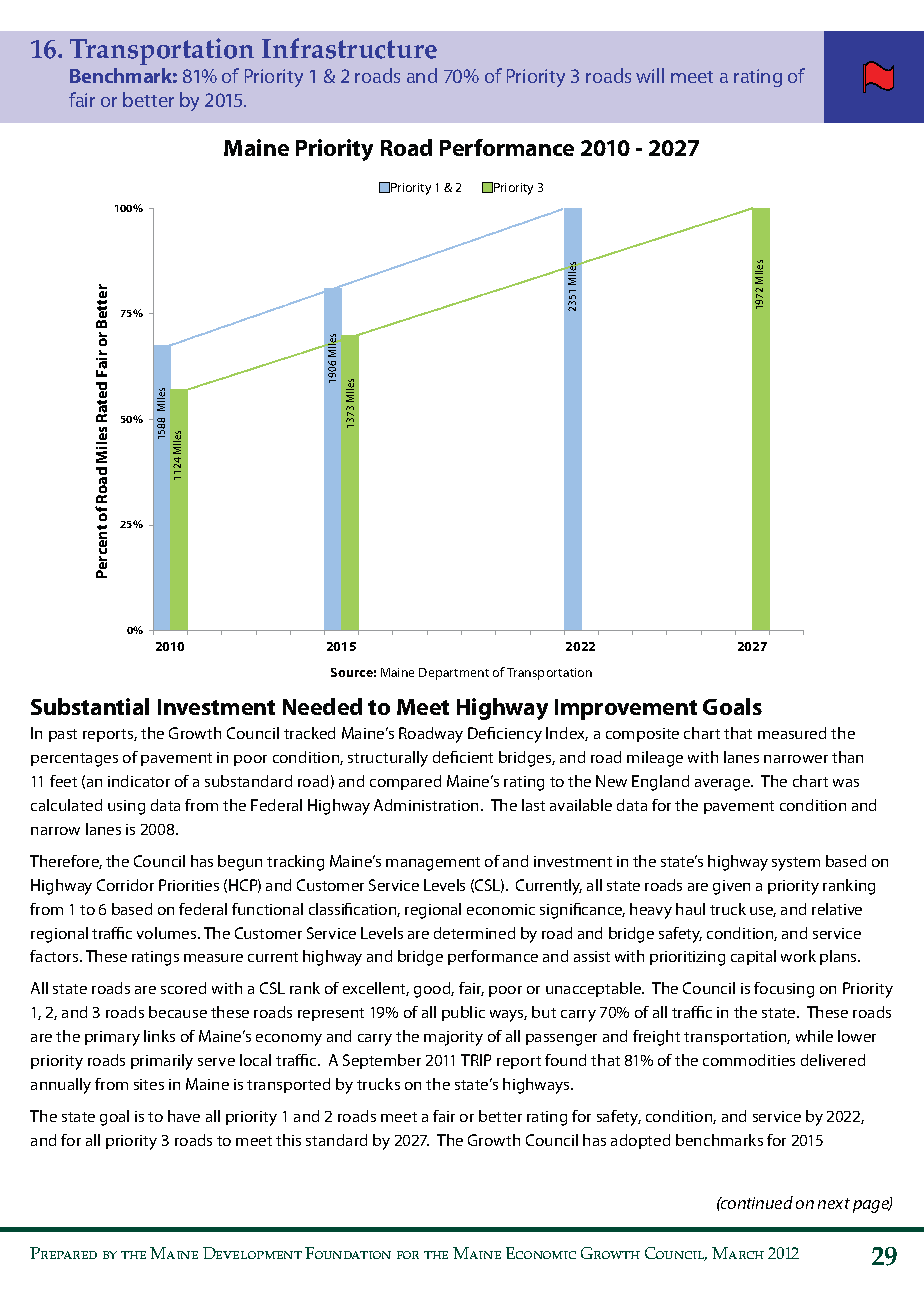 This screenshot has width=924, height=1294. I want to click on past, so click(63, 735).
